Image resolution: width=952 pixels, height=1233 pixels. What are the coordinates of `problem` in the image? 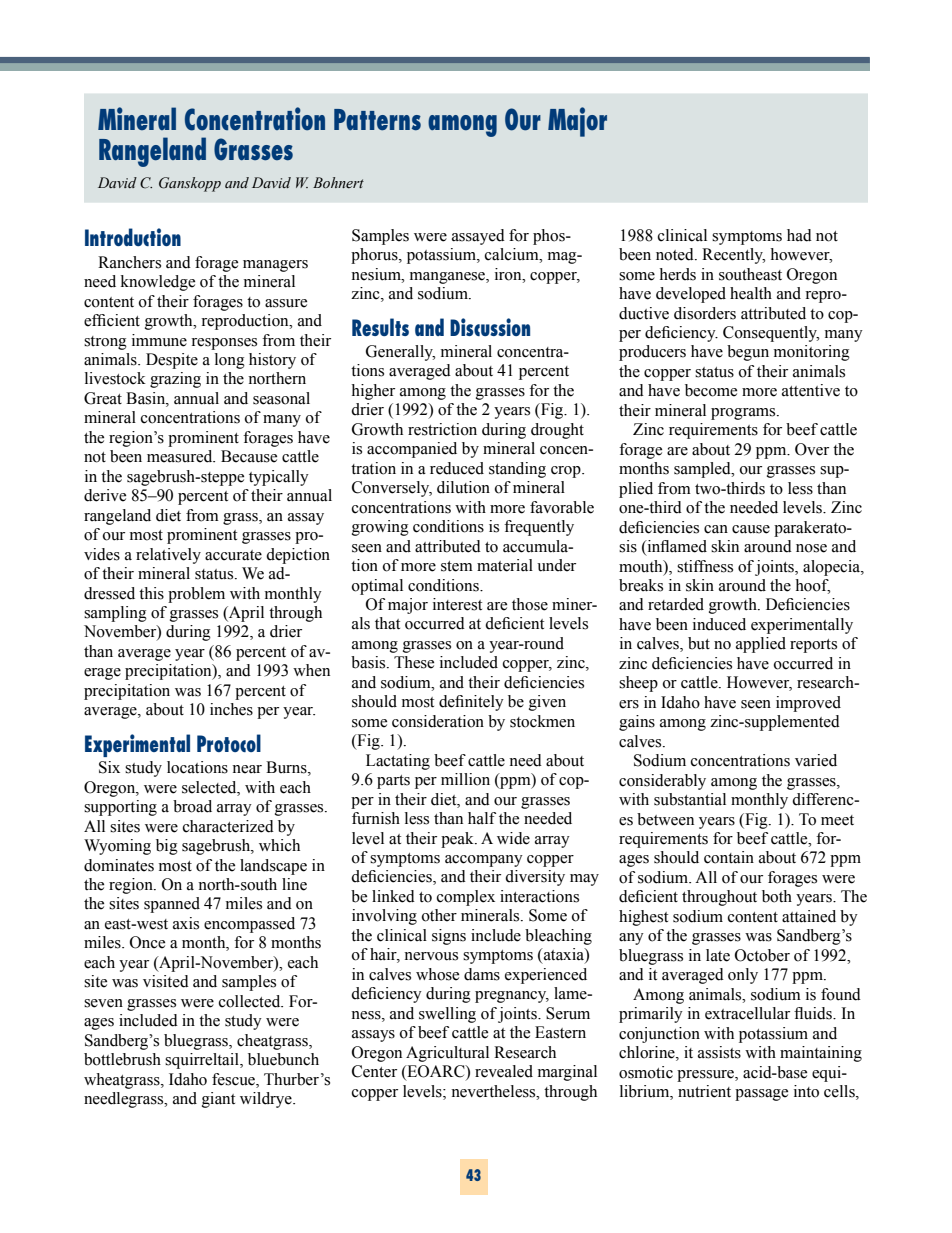 It's located at (196, 595).
